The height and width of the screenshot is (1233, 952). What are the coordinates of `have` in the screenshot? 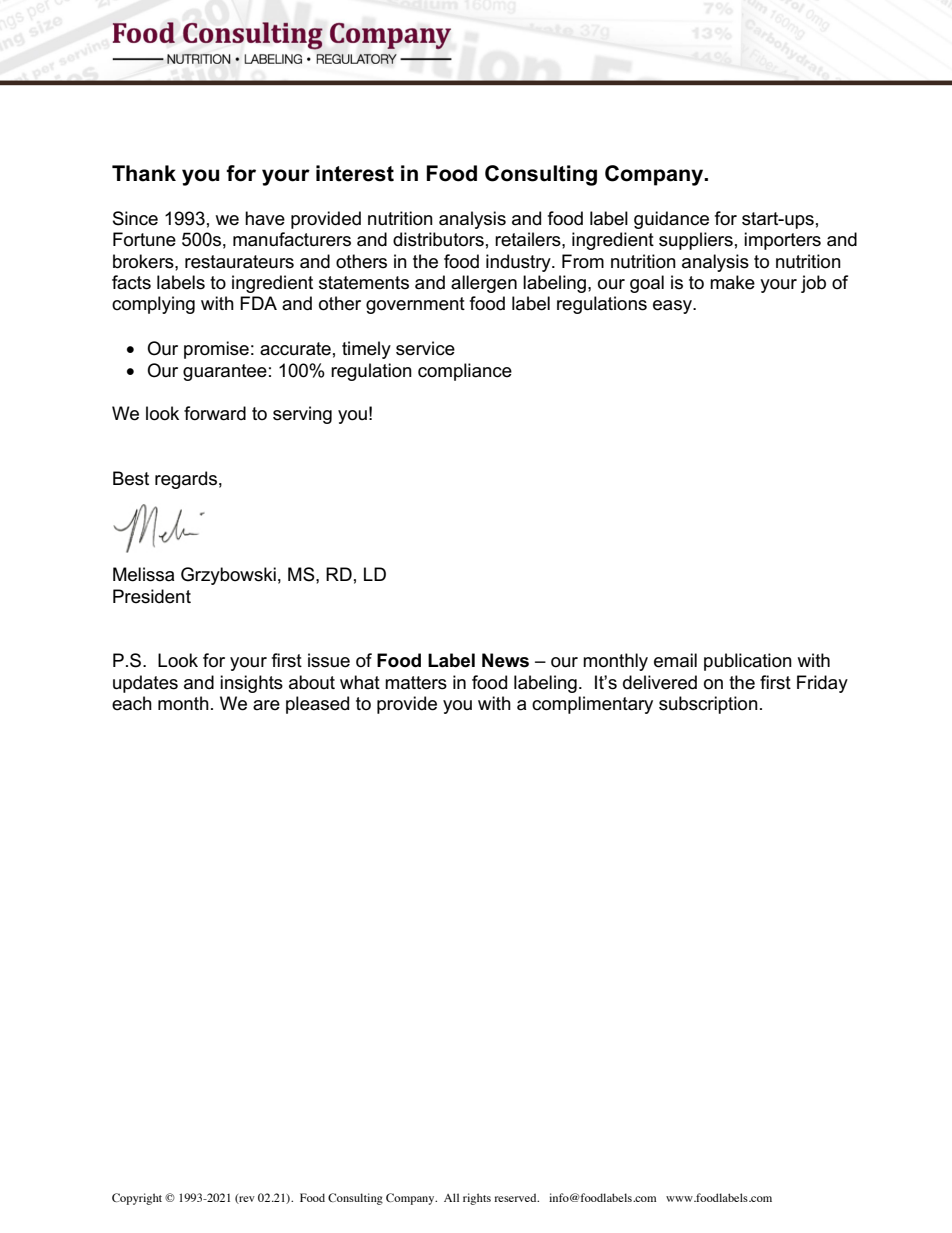 It's located at (265, 218).
